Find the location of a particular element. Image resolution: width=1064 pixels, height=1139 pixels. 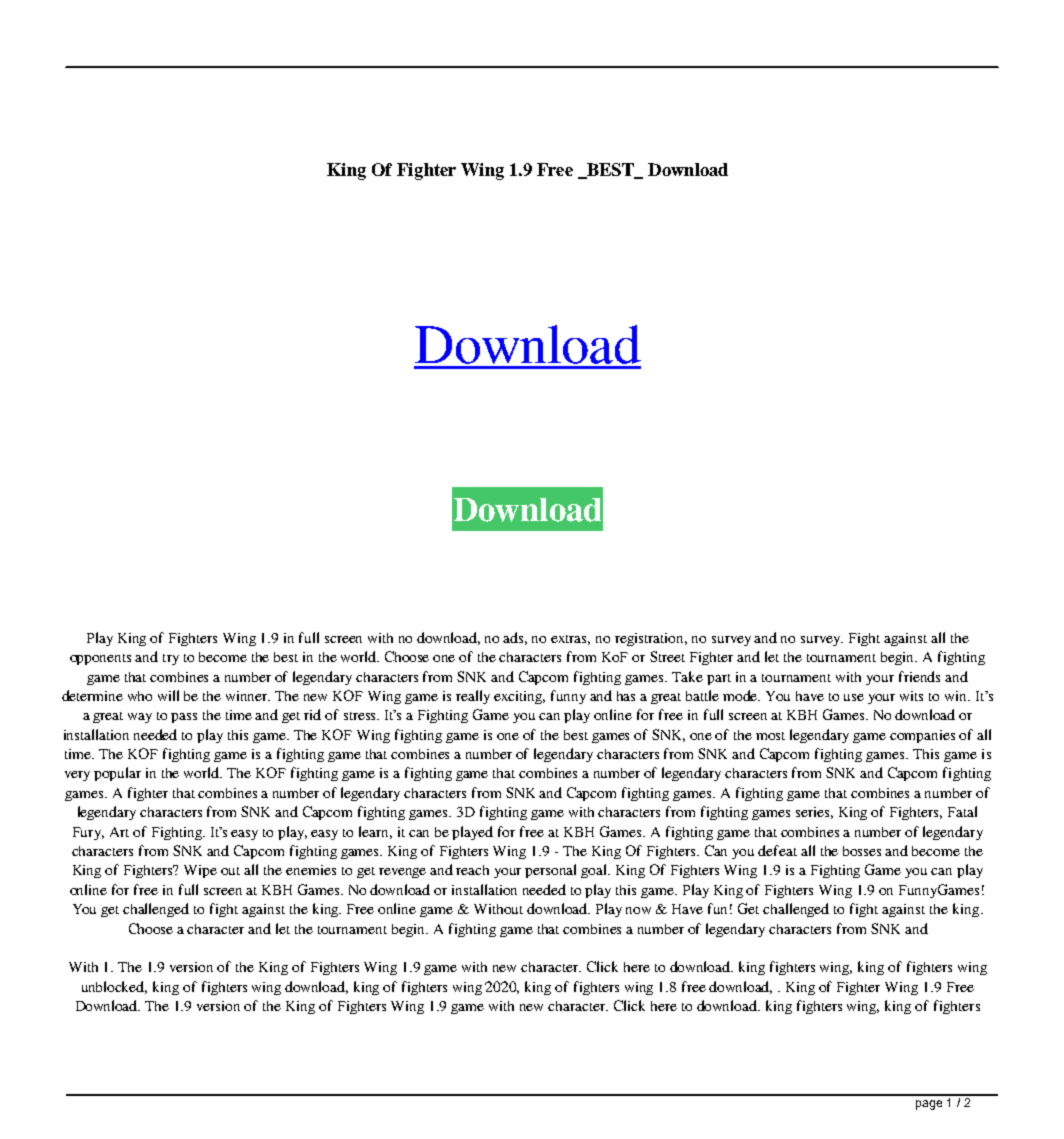

page is located at coordinates (929, 1105).
